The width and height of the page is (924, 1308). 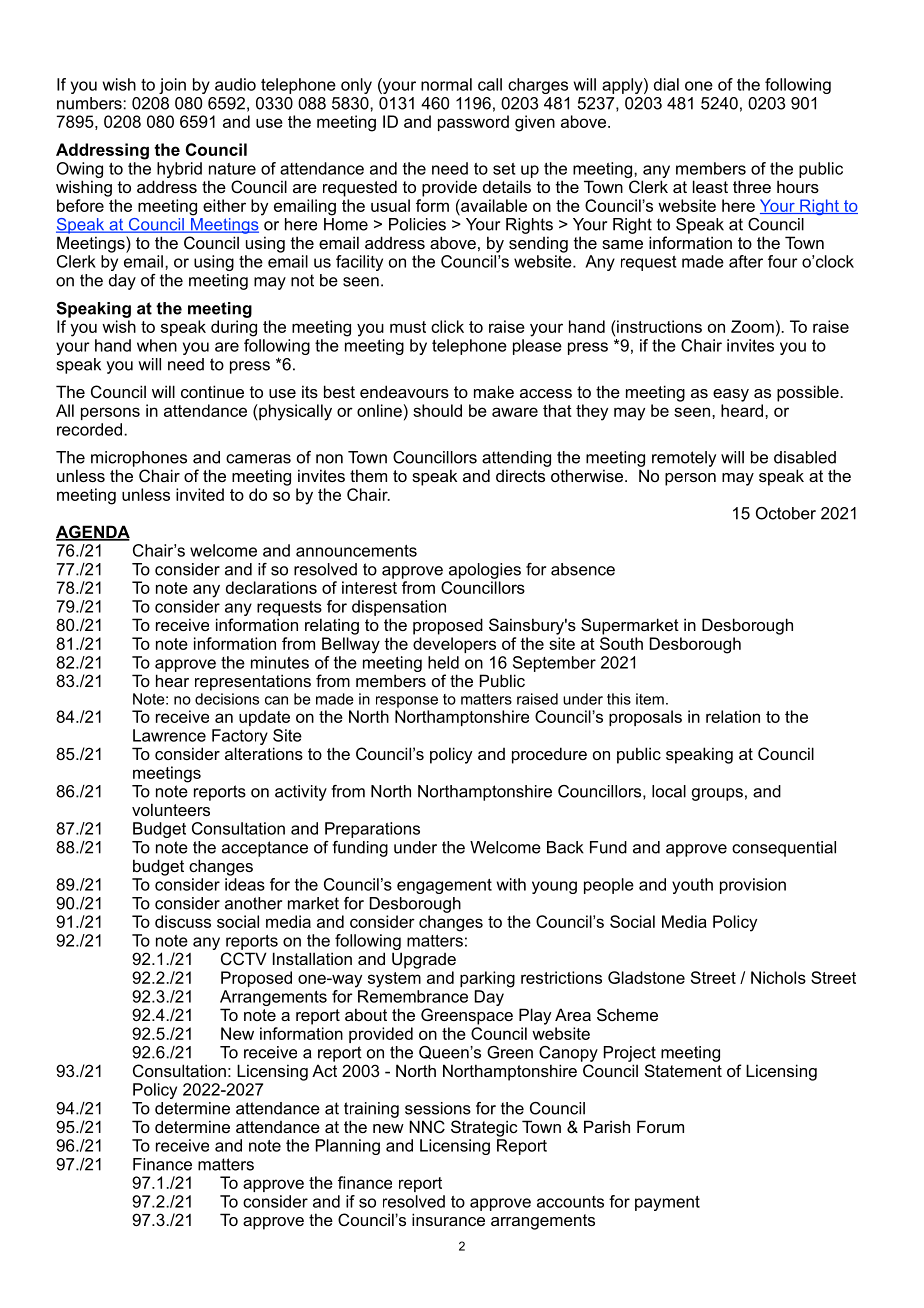 I want to click on groups, so click(x=717, y=794).
